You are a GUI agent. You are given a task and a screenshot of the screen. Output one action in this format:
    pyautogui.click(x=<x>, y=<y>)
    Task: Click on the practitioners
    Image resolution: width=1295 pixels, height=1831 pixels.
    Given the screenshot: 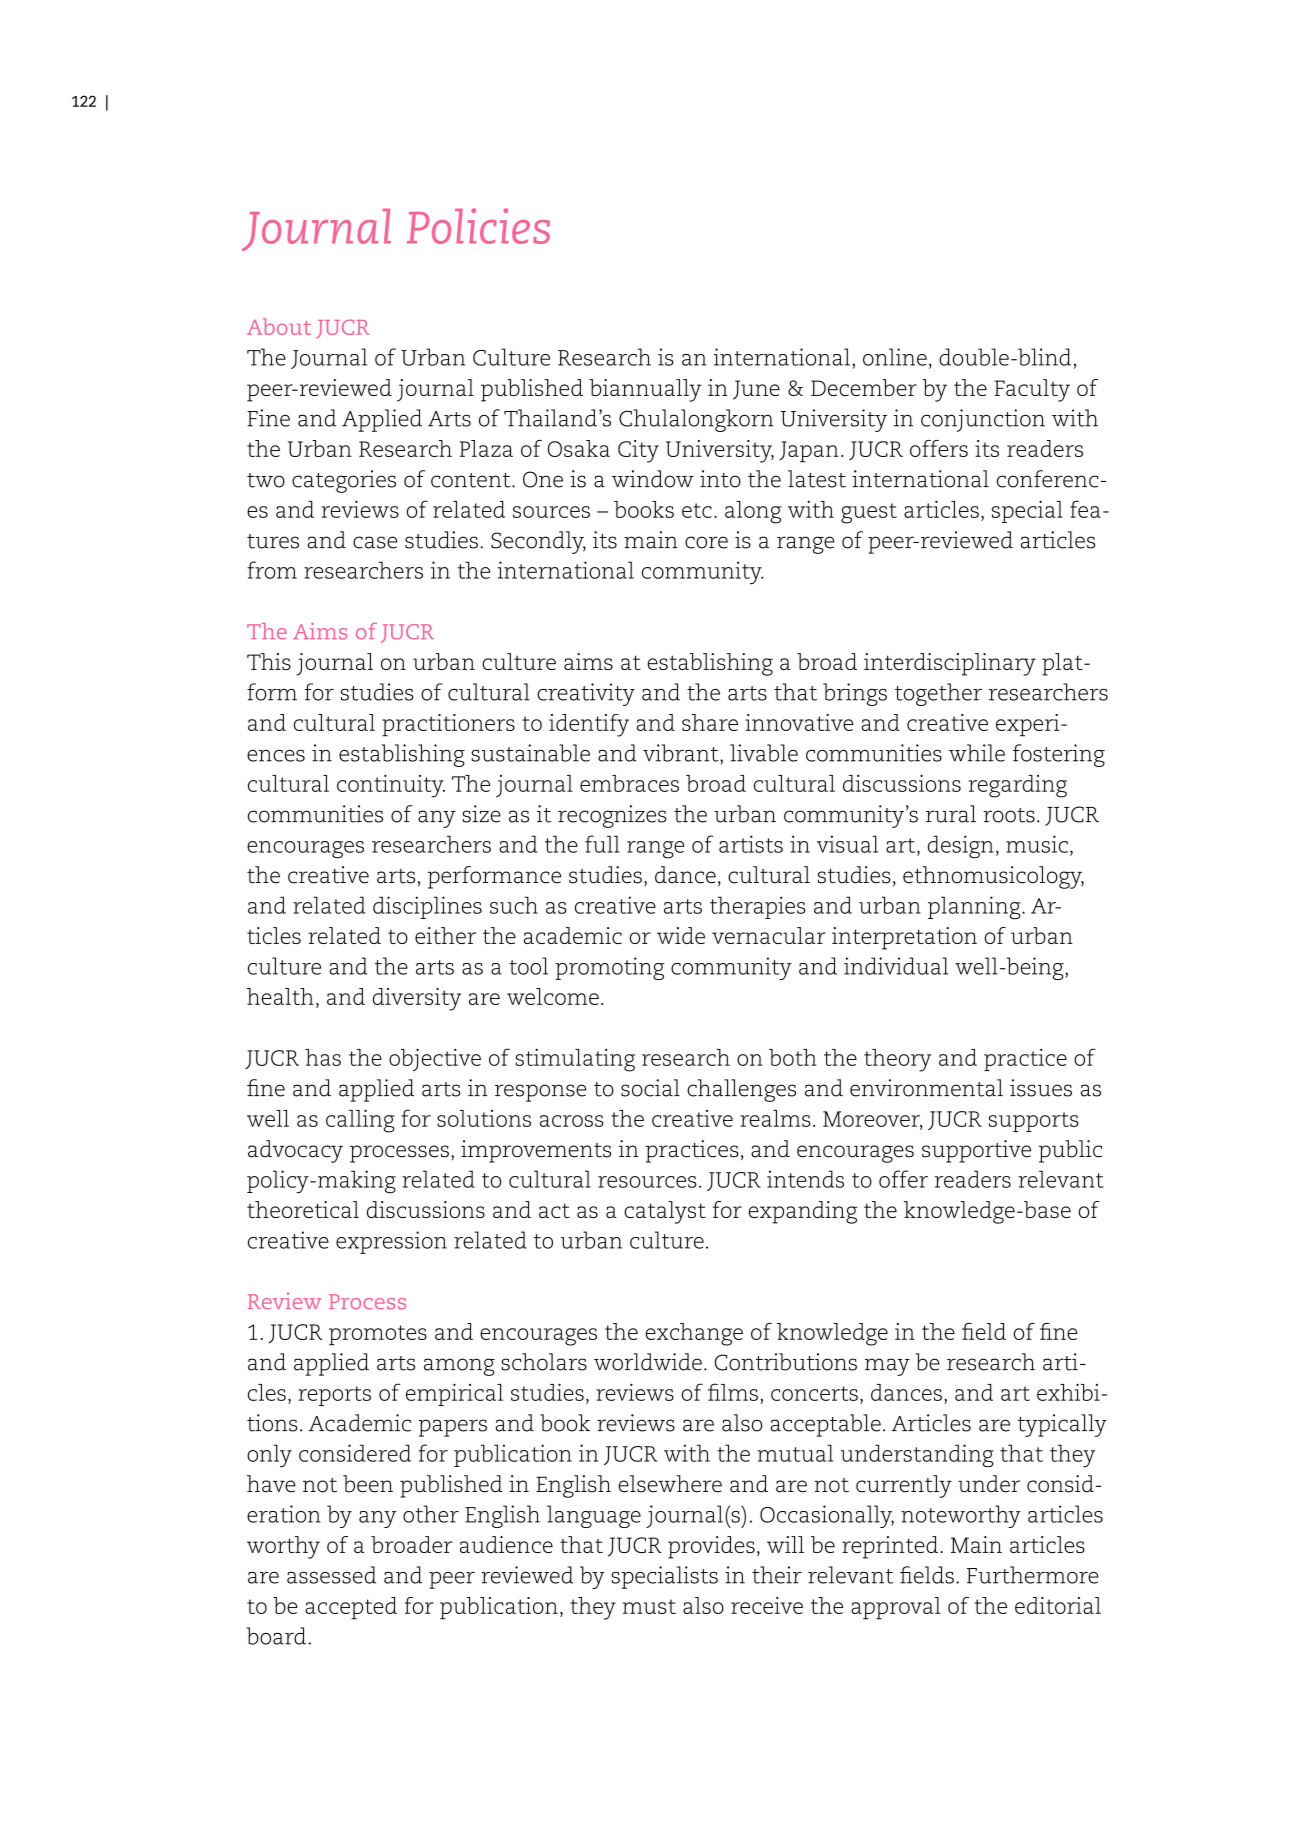 What is the action you would take?
    pyautogui.click(x=448, y=725)
